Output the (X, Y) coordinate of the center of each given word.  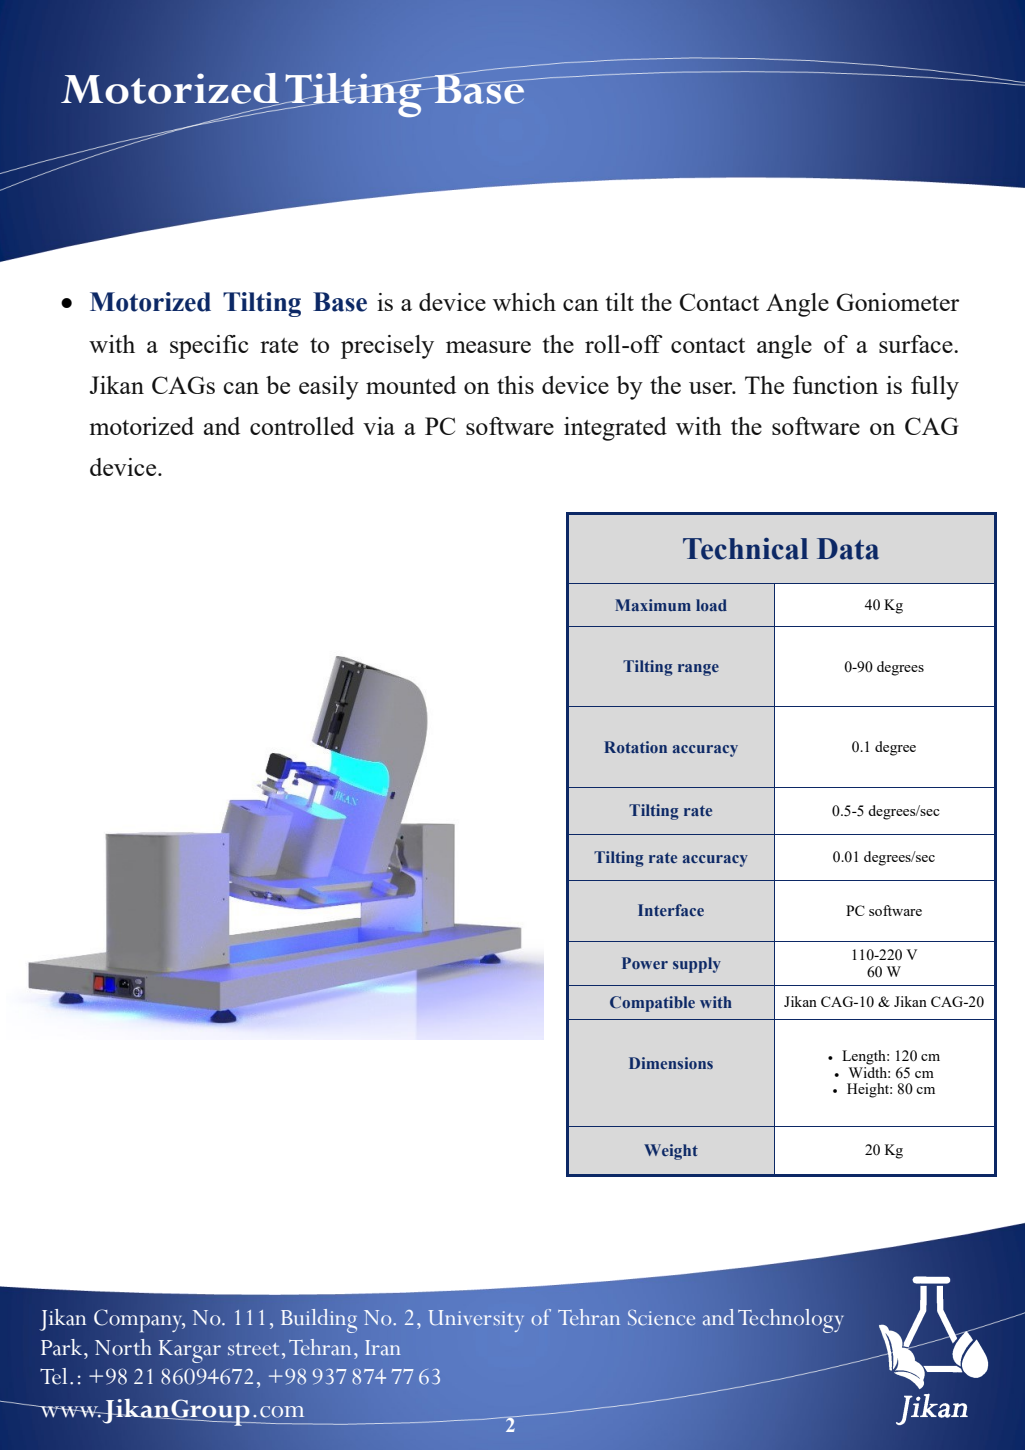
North (123, 1347)
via (379, 426)
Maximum (653, 605)
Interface (671, 910)
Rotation (635, 747)
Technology (790, 1321)
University (476, 1321)
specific (209, 347)
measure (488, 347)
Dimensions (671, 1063)
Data (848, 549)
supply (697, 965)
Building (319, 1321)
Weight (671, 1152)
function (835, 385)
